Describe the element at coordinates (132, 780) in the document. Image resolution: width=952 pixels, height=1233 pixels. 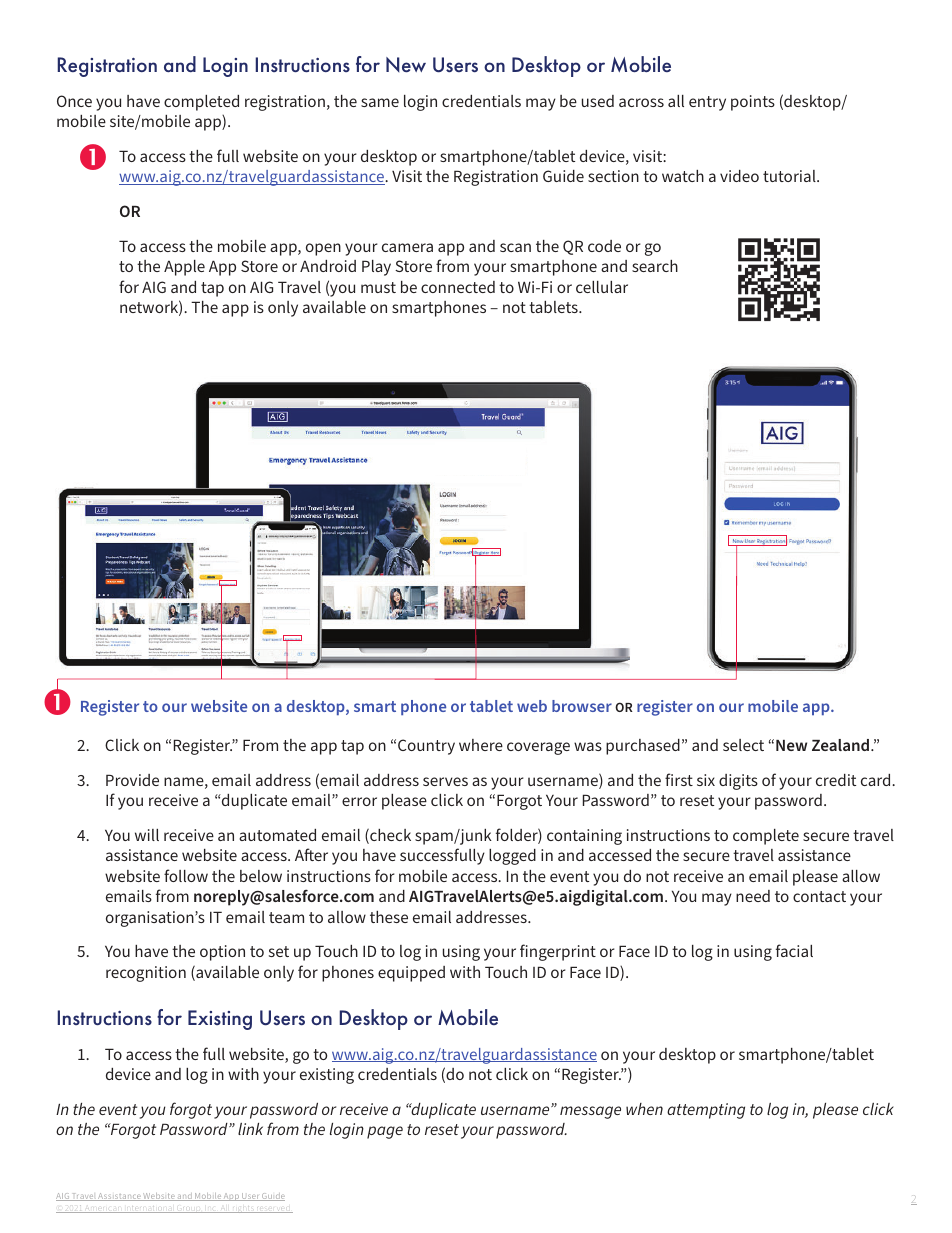
I see `Provide` at that location.
